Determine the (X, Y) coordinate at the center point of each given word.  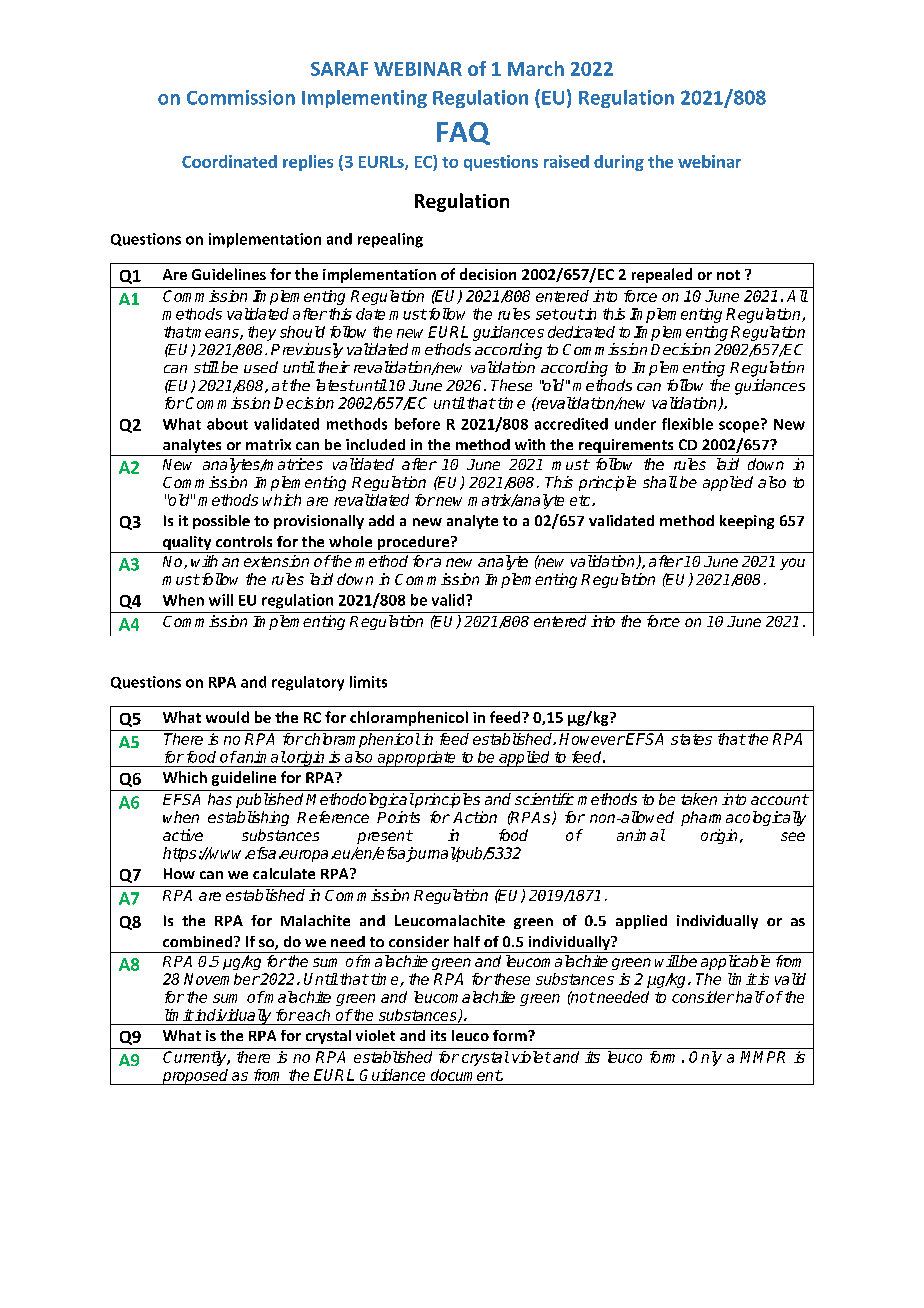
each (313, 1015)
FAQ (463, 133)
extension (276, 561)
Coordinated (229, 161)
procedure (413, 544)
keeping (747, 522)
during (619, 163)
